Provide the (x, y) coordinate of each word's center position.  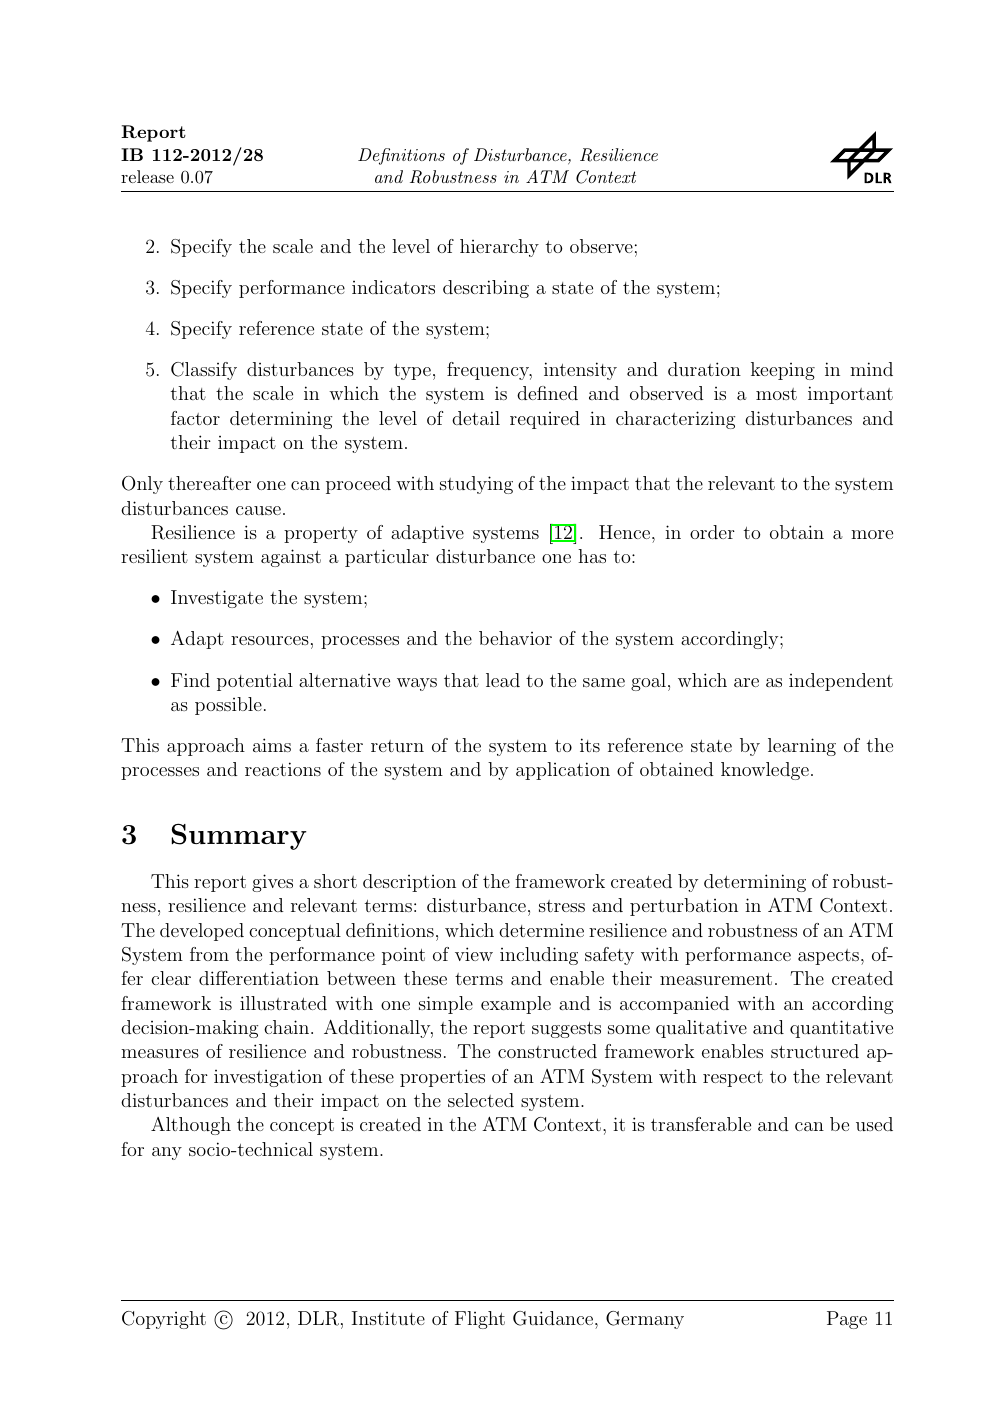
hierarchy (499, 248)
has (592, 556)
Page (847, 1320)
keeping (783, 371)
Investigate (217, 599)
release (147, 176)
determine (541, 930)
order (712, 532)
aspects (828, 957)
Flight (480, 1320)
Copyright (164, 1320)
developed (202, 932)
